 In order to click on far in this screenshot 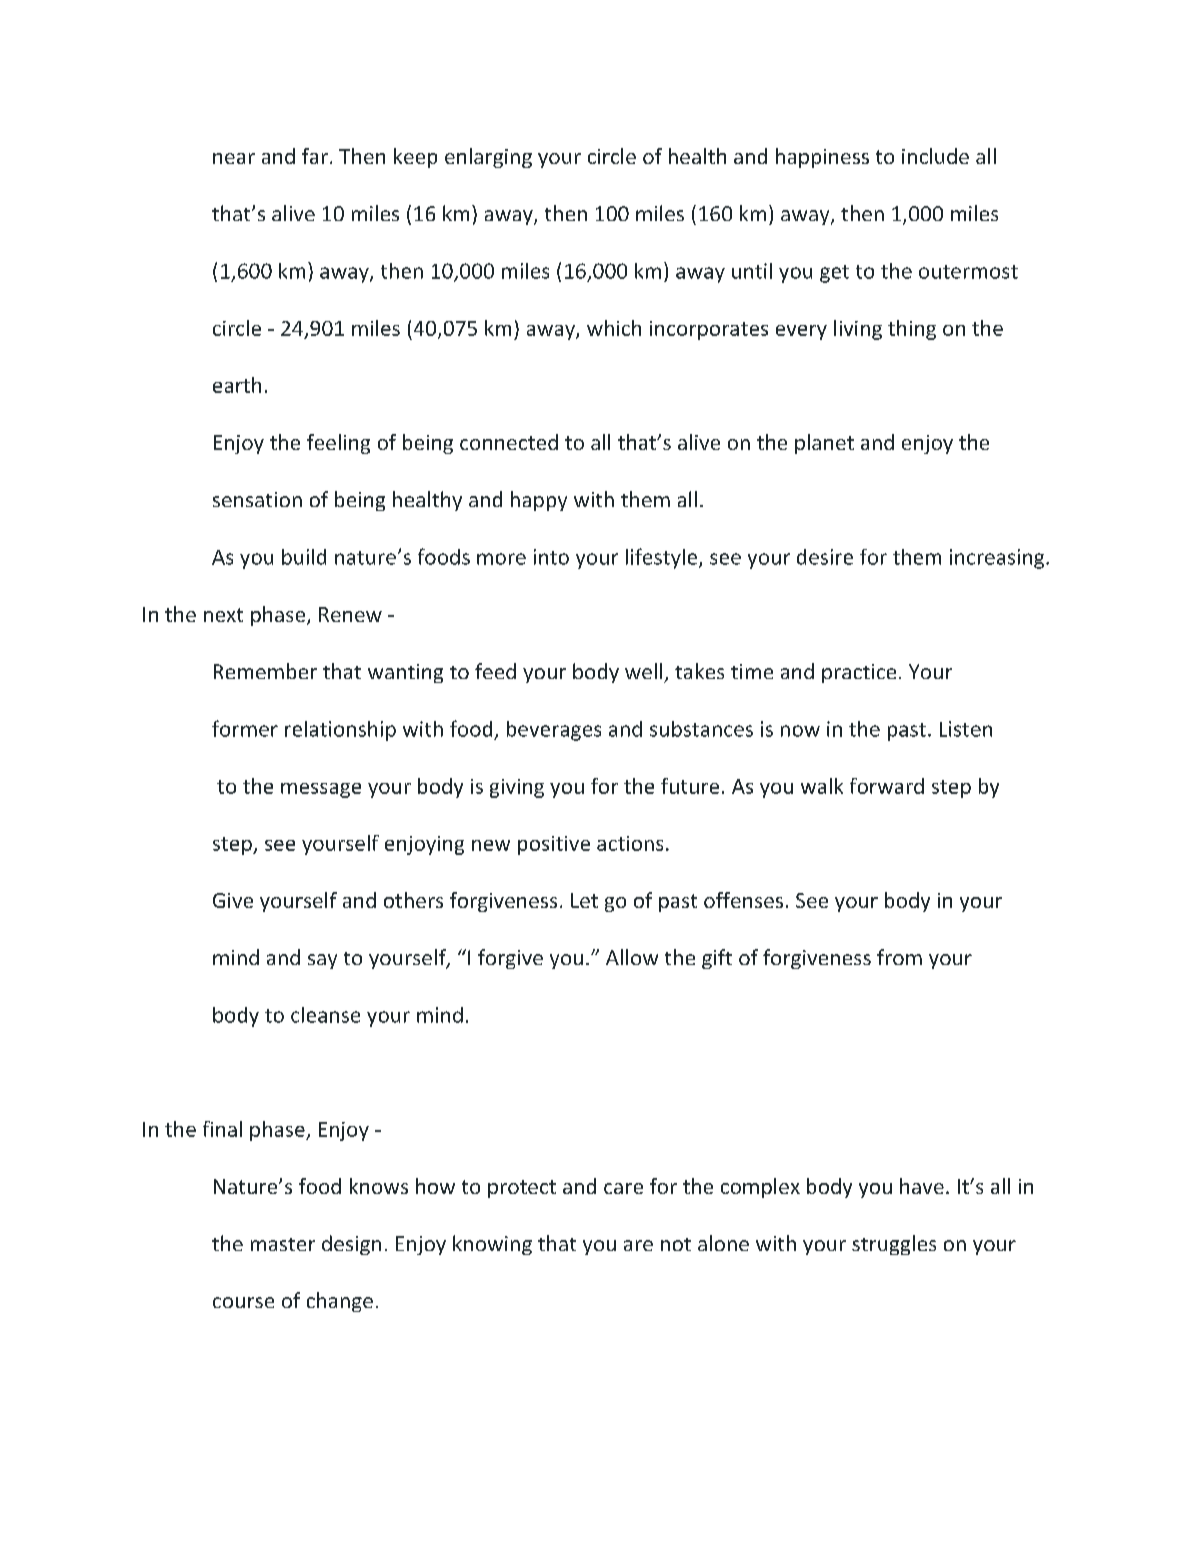, I will do `click(315, 156)`.
